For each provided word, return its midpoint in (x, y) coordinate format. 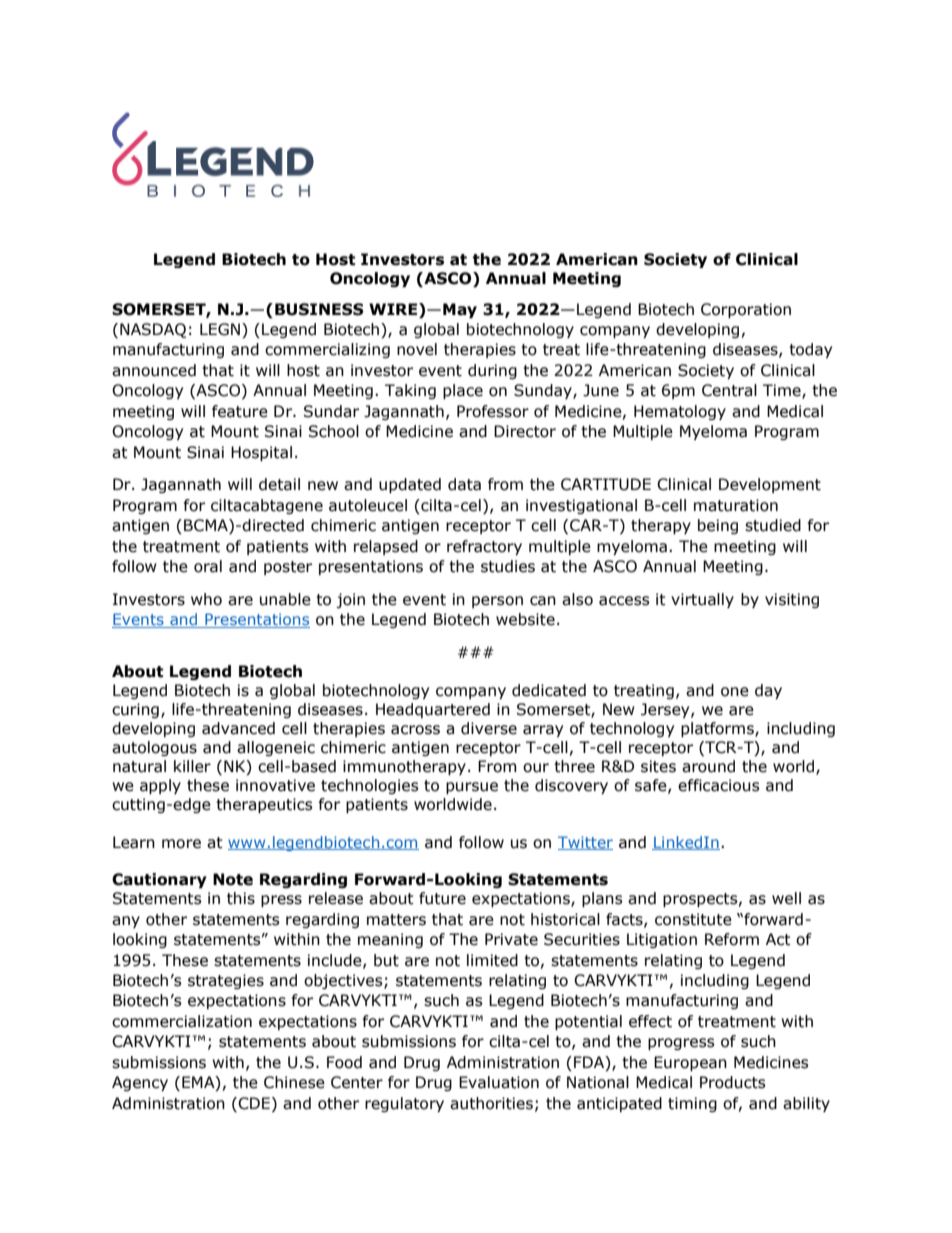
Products (733, 1082)
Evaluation (499, 1082)
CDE (253, 1103)
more (181, 844)
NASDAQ (153, 330)
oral (208, 566)
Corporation (746, 310)
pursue (472, 788)
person (497, 602)
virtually (702, 600)
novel (417, 349)
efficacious (719, 785)
